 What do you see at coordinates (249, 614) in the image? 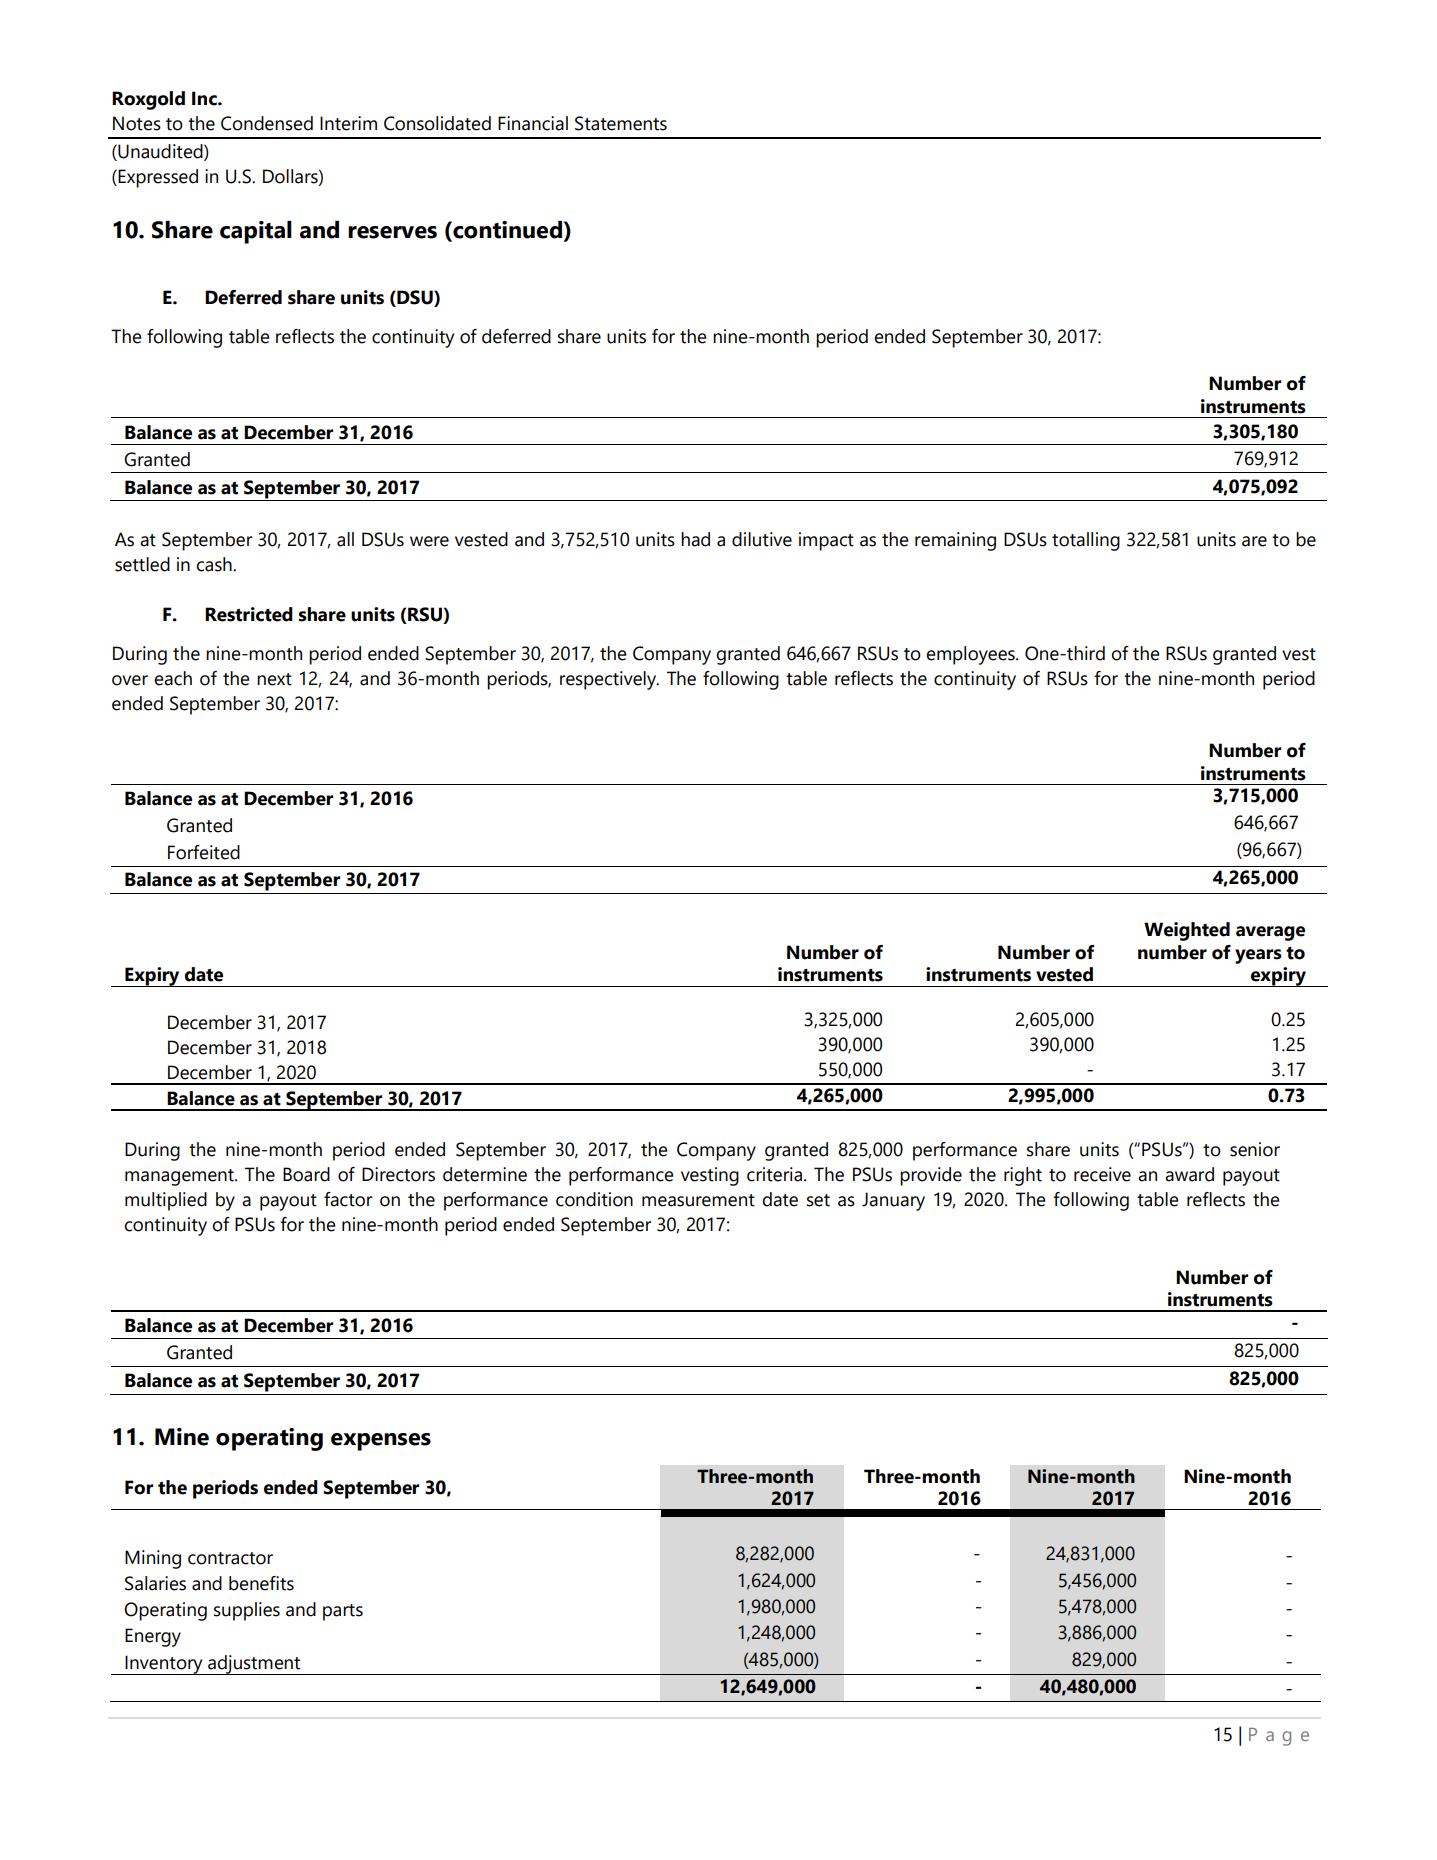
I see `Restricted` at bounding box center [249, 614].
